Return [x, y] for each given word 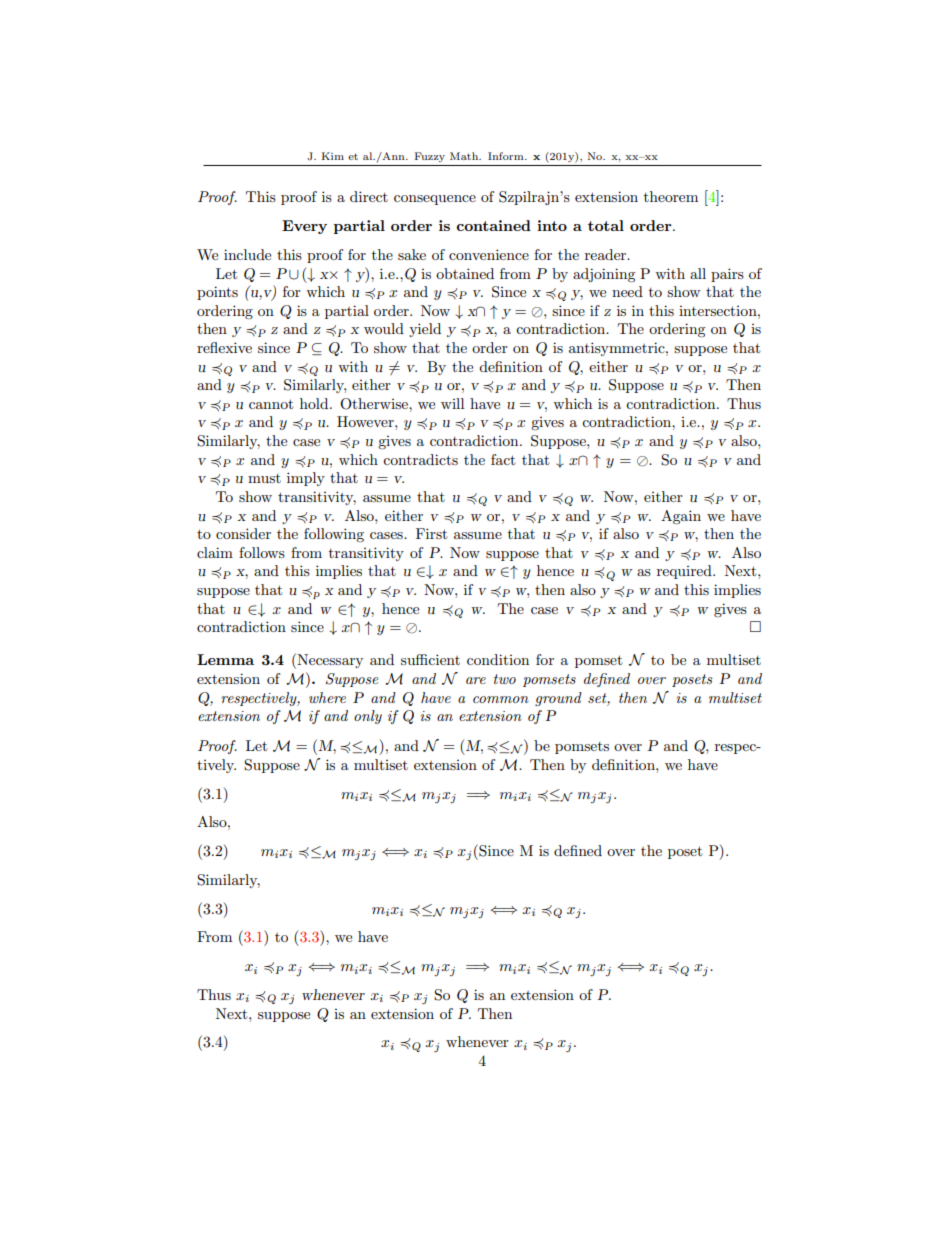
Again [681, 517]
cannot [271, 404]
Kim [333, 156]
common [501, 699]
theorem [671, 196]
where [327, 697]
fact [503, 459]
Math [465, 156]
